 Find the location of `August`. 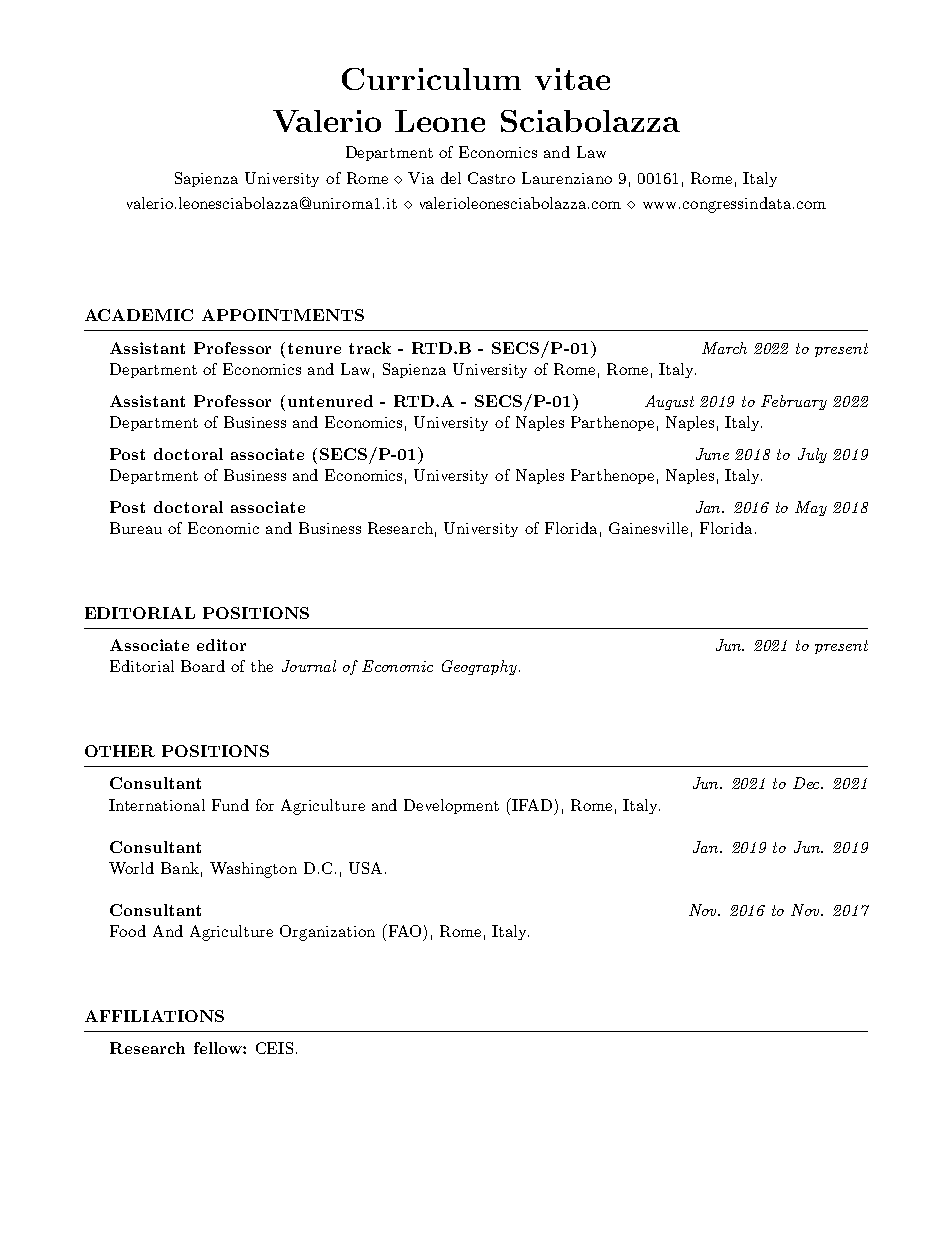

August is located at coordinates (669, 402).
